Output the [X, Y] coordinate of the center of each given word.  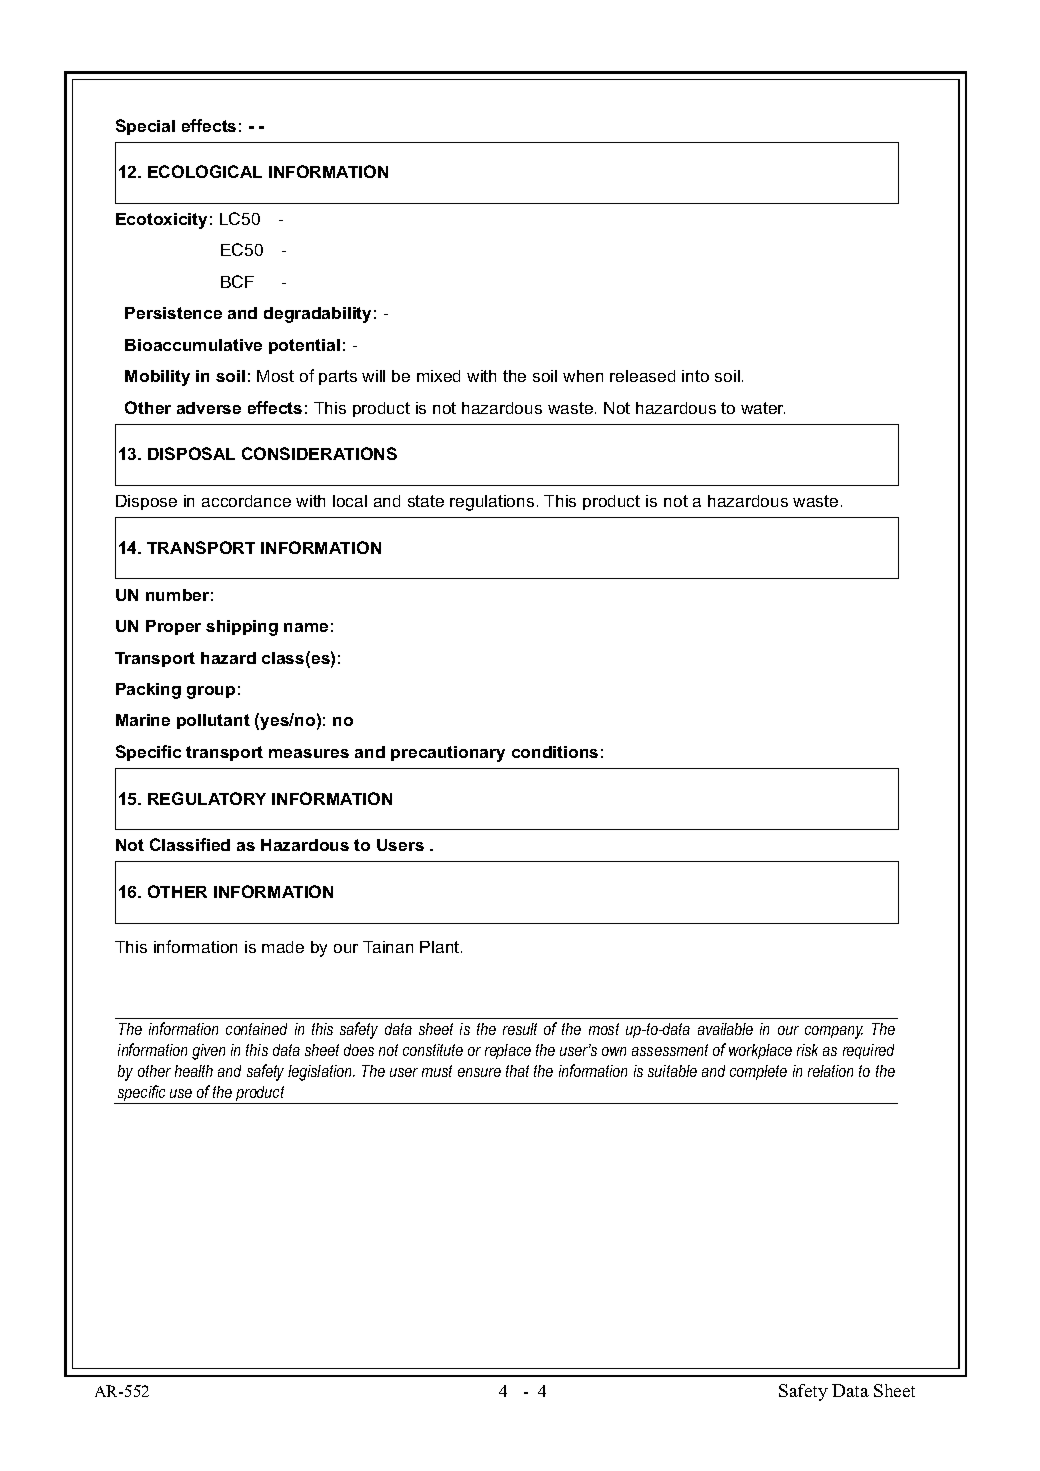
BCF [237, 281]
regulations [492, 503]
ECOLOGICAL [205, 171]
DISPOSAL [191, 453]
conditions [555, 752]
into [695, 376]
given [208, 1052]
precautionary [448, 754]
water [763, 408]
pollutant [213, 721]
